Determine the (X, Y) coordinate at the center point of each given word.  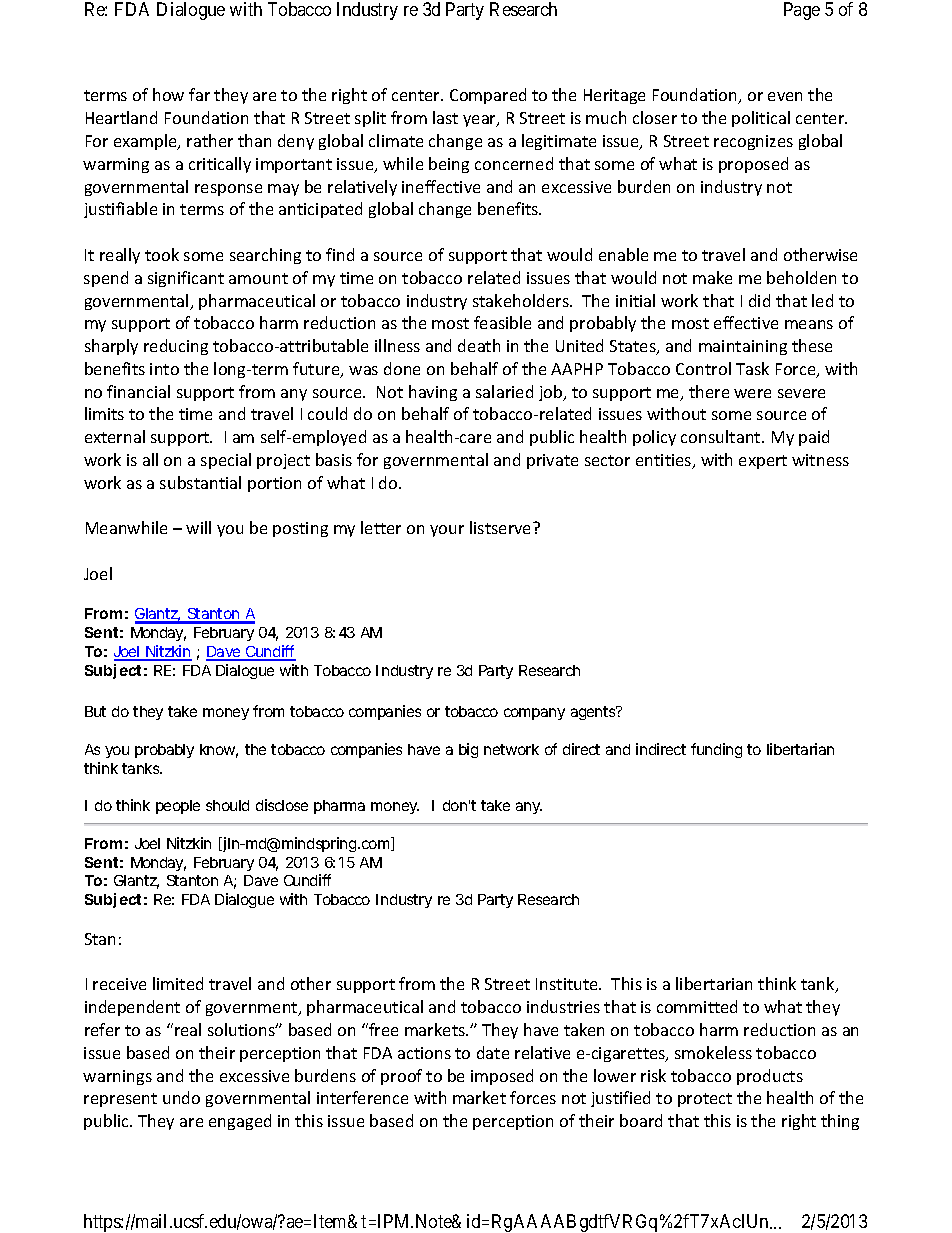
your (447, 531)
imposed (502, 1077)
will (198, 527)
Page (802, 11)
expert (763, 462)
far (199, 94)
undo (181, 1097)
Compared (488, 96)
